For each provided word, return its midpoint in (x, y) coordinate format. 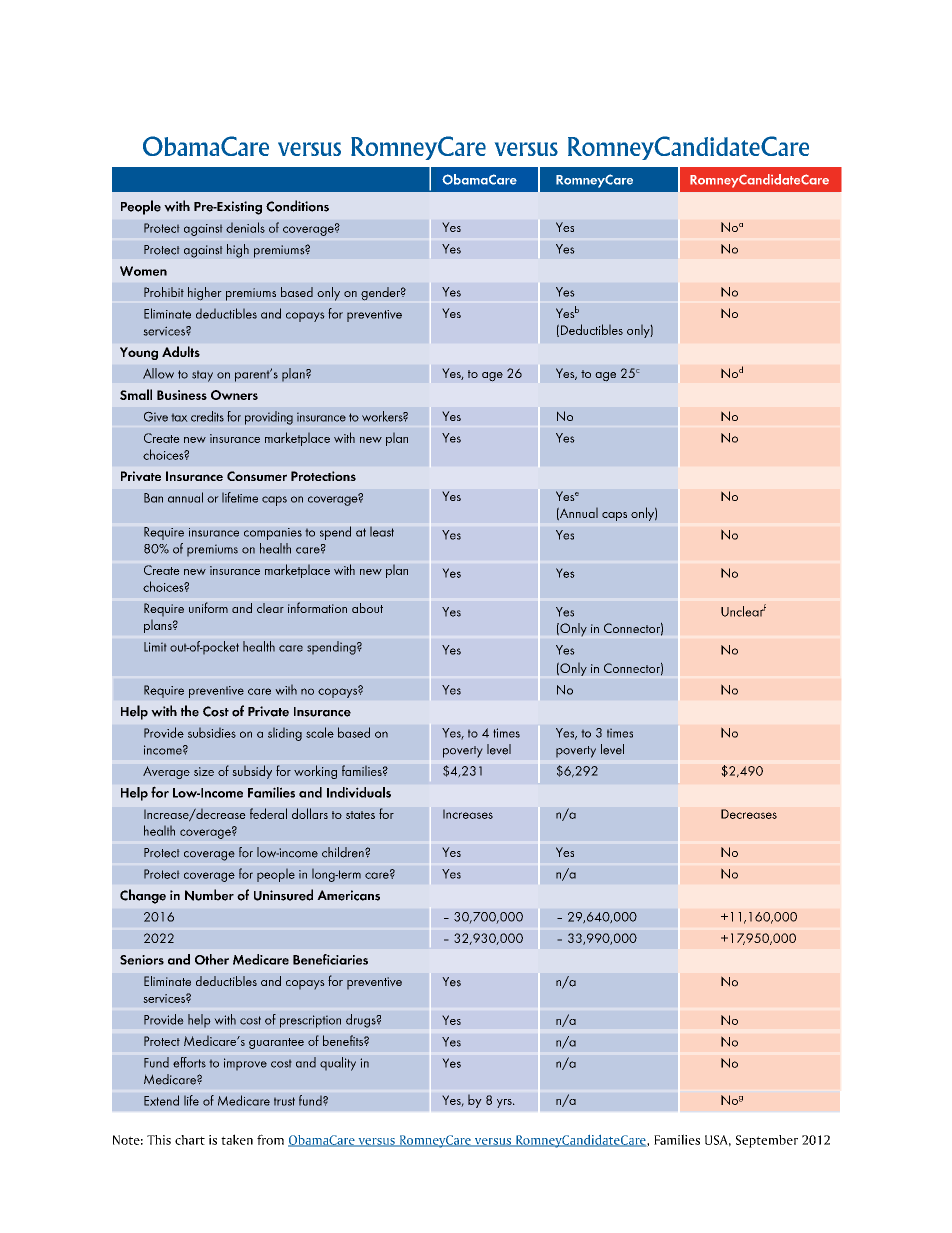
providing (269, 418)
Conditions (297, 206)
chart (190, 1140)
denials (245, 227)
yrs (505, 1103)
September (767, 1141)
